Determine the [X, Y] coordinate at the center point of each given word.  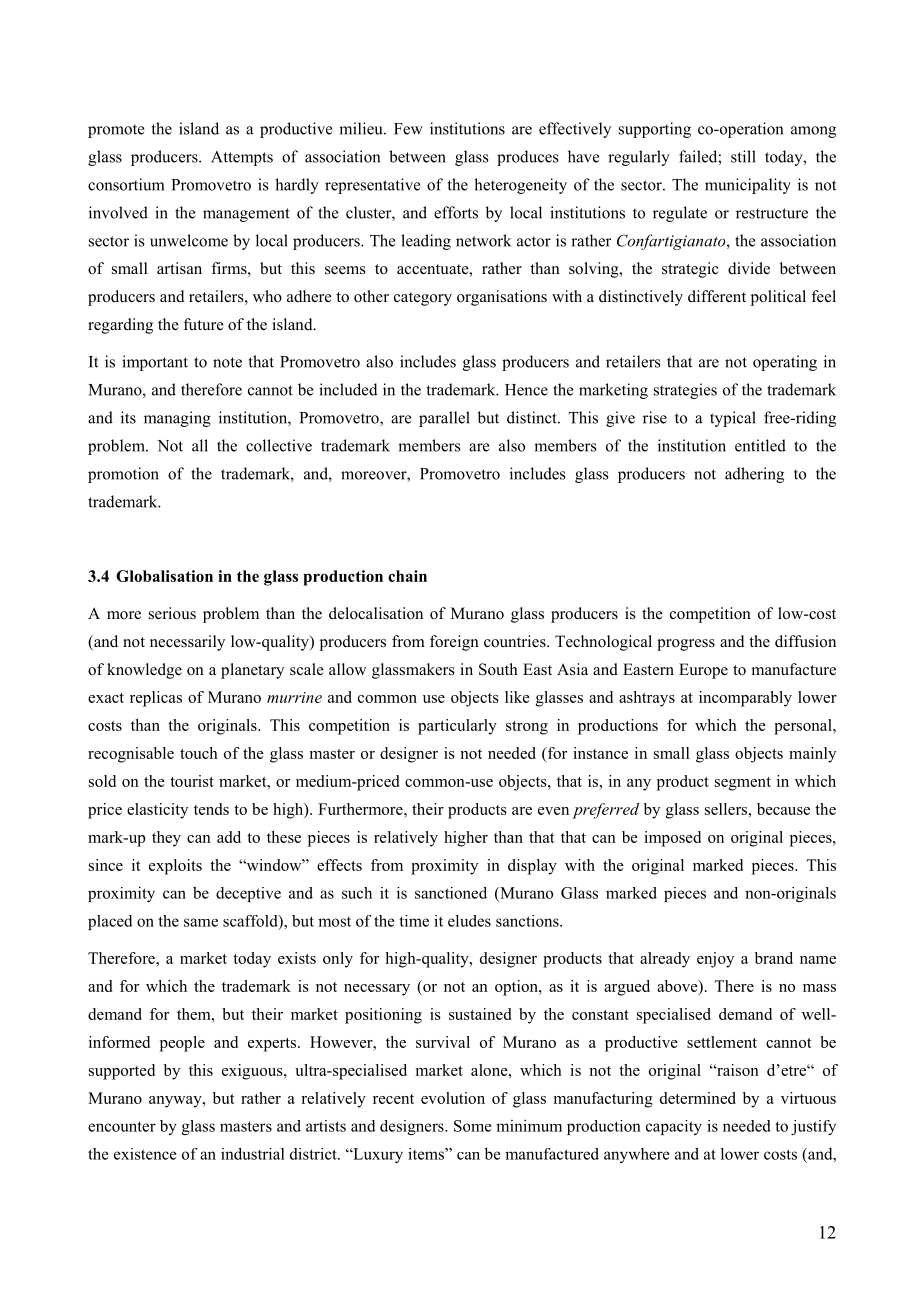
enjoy [715, 960]
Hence [526, 390]
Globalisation [164, 576]
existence [145, 1154]
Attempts [242, 158]
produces [528, 158]
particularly [457, 727]
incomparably [745, 699]
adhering [754, 475]
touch [199, 753]
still [743, 156]
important [155, 363]
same [201, 922]
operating [785, 363]
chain [407, 576]
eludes [469, 921]
